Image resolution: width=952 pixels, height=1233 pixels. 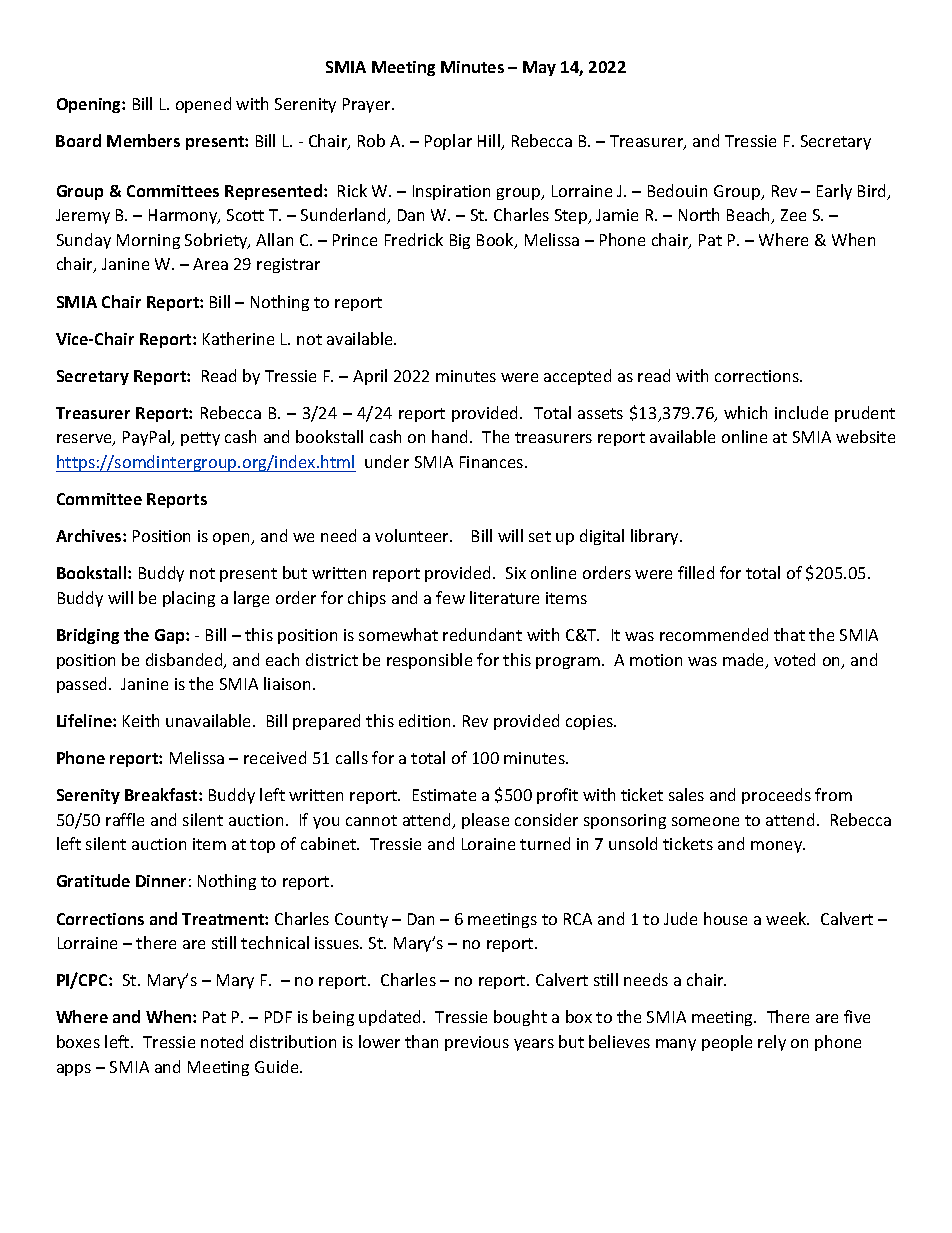 What do you see at coordinates (516, 573) in the document?
I see `Six` at bounding box center [516, 573].
